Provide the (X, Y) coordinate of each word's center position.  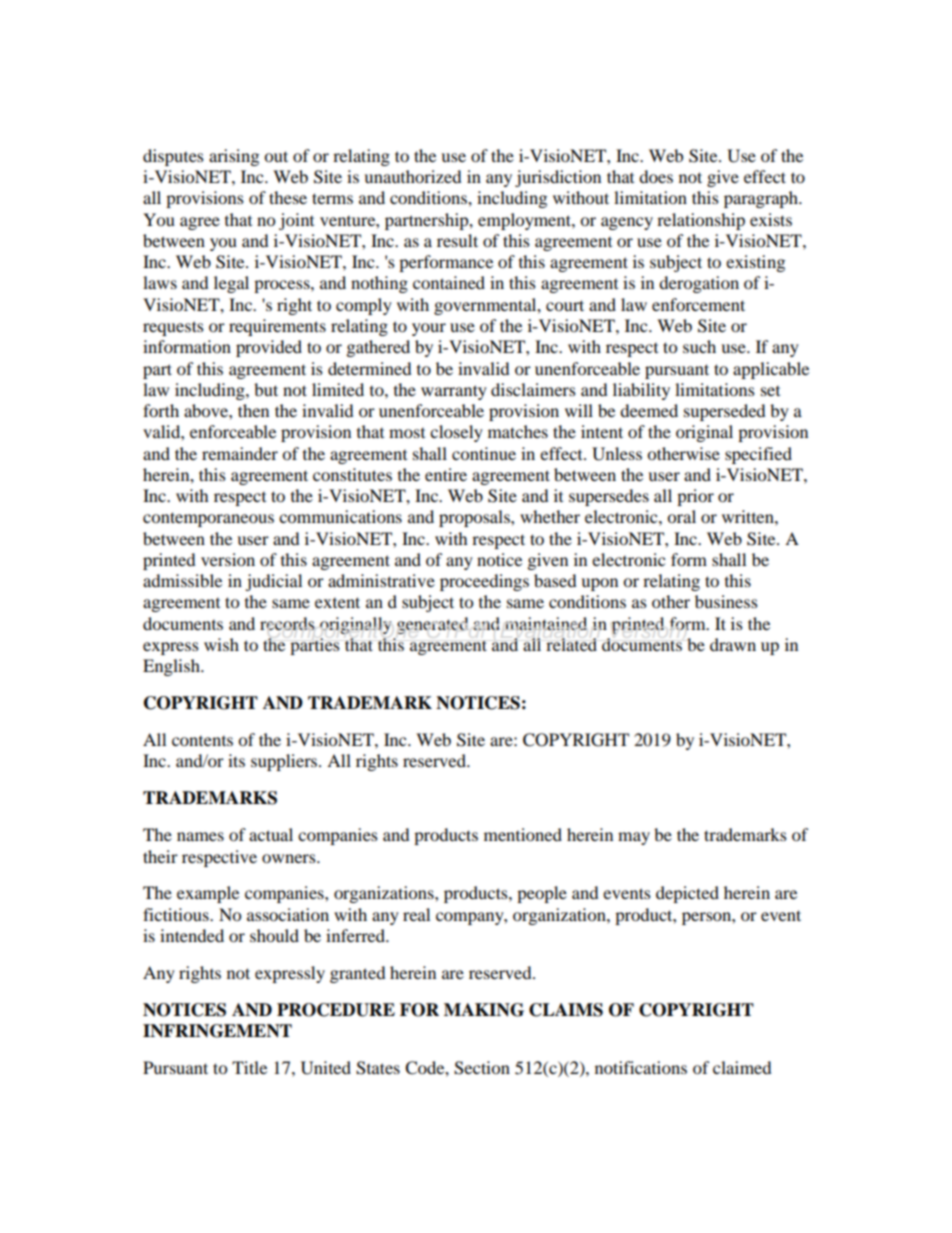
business (726, 601)
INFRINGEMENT (217, 1031)
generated (433, 625)
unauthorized (413, 176)
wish (221, 644)
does (656, 176)
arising (234, 157)
